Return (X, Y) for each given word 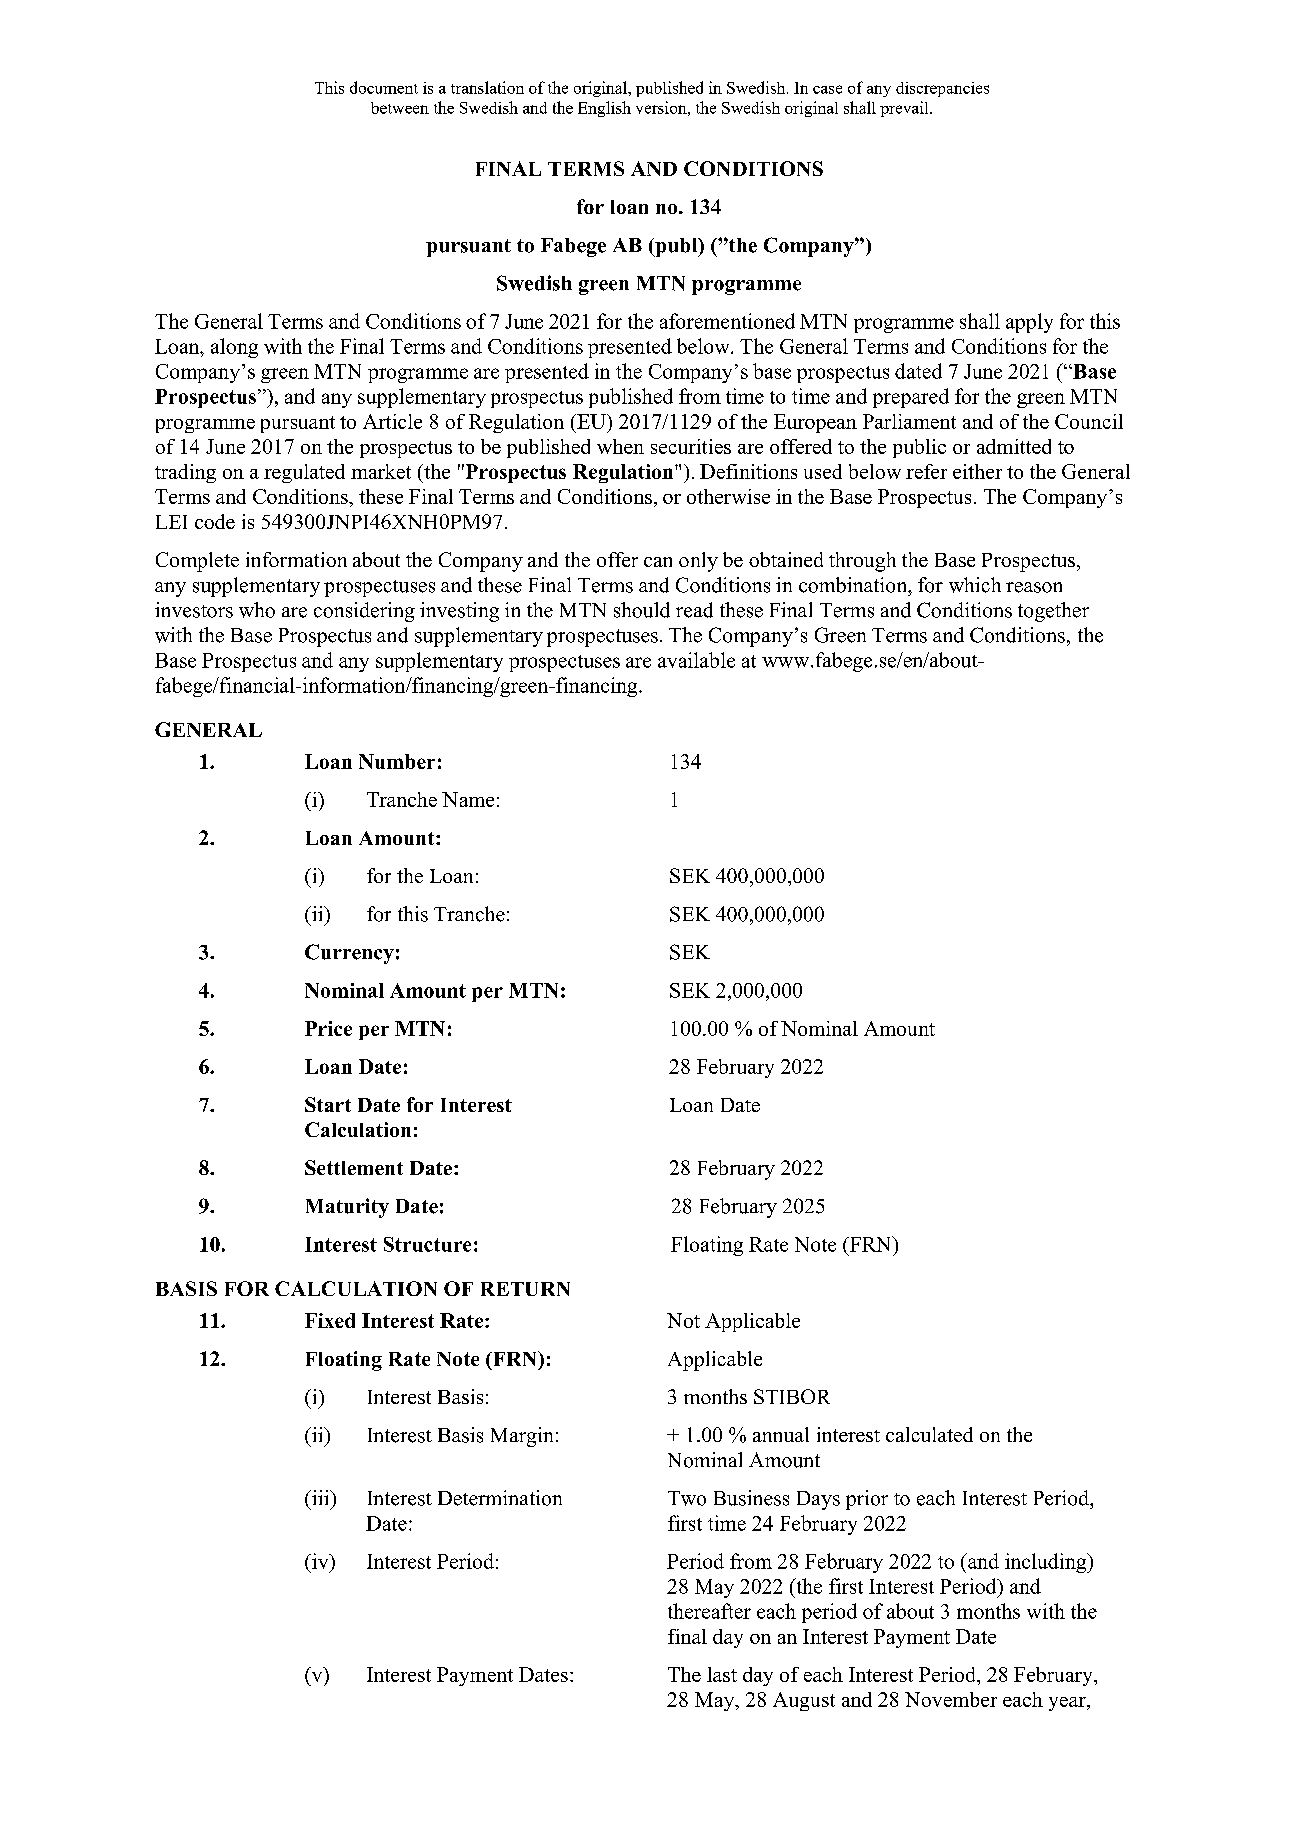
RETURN (525, 1289)
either (977, 471)
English (604, 109)
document (384, 87)
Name (468, 799)
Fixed (330, 1320)
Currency (349, 954)
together (1053, 612)
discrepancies (942, 89)
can (658, 562)
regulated (304, 473)
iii (321, 1497)
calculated (929, 1434)
